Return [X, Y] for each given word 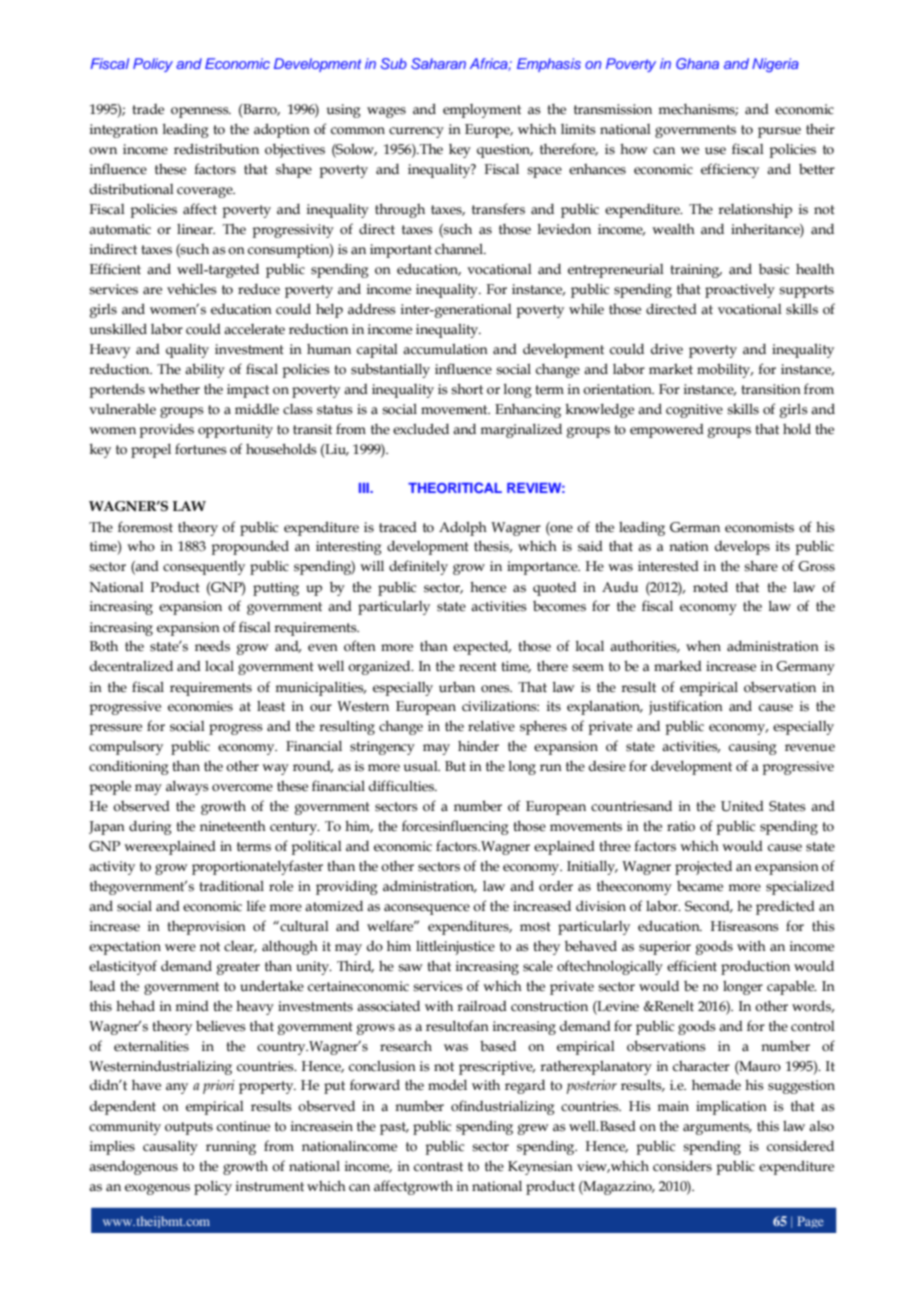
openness [201, 112]
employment [482, 111]
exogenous [157, 1189]
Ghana [697, 63]
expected [482, 648]
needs [212, 646]
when [703, 646]
